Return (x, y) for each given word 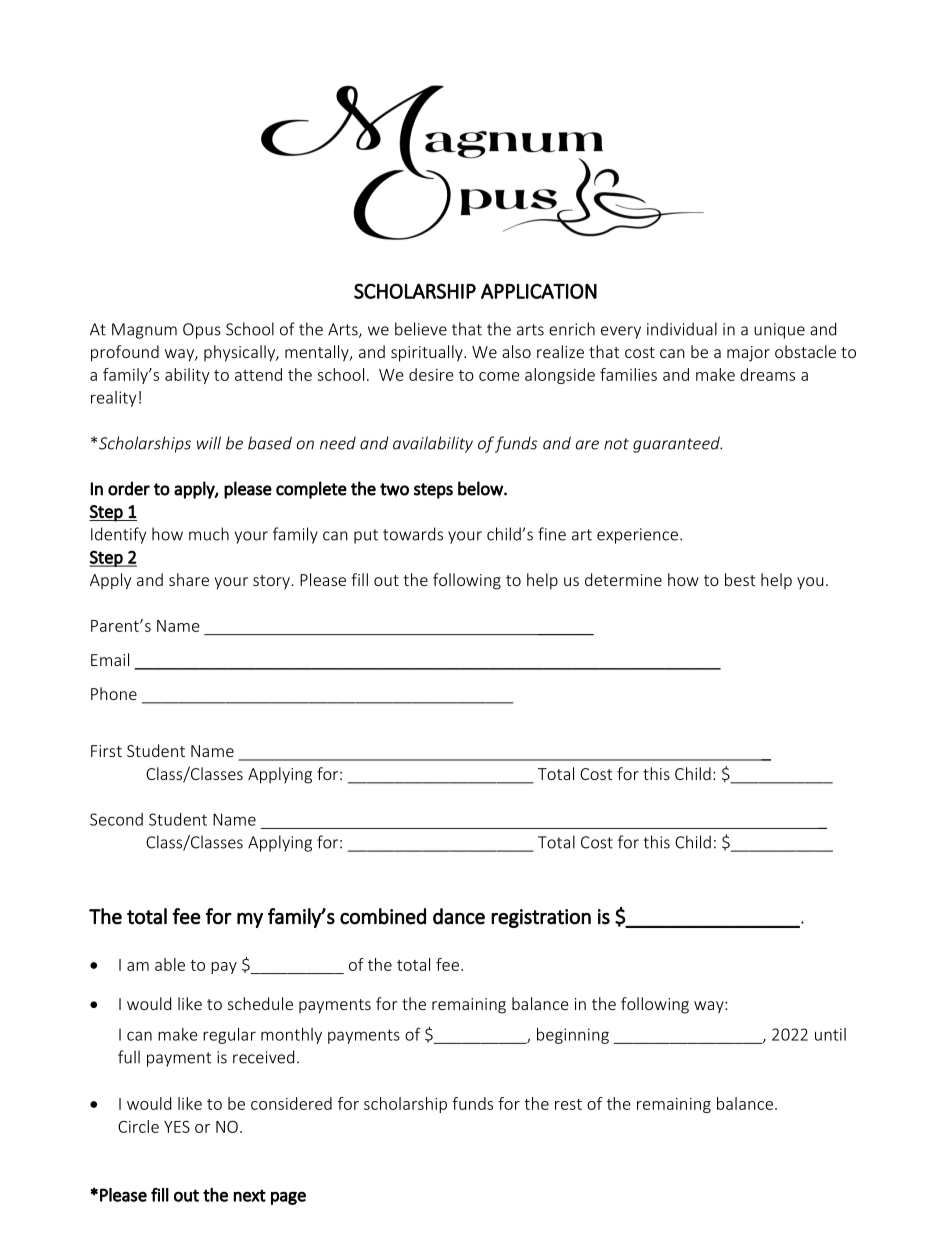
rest (568, 1104)
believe (421, 329)
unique (779, 331)
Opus (202, 331)
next (250, 1195)
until (830, 1034)
